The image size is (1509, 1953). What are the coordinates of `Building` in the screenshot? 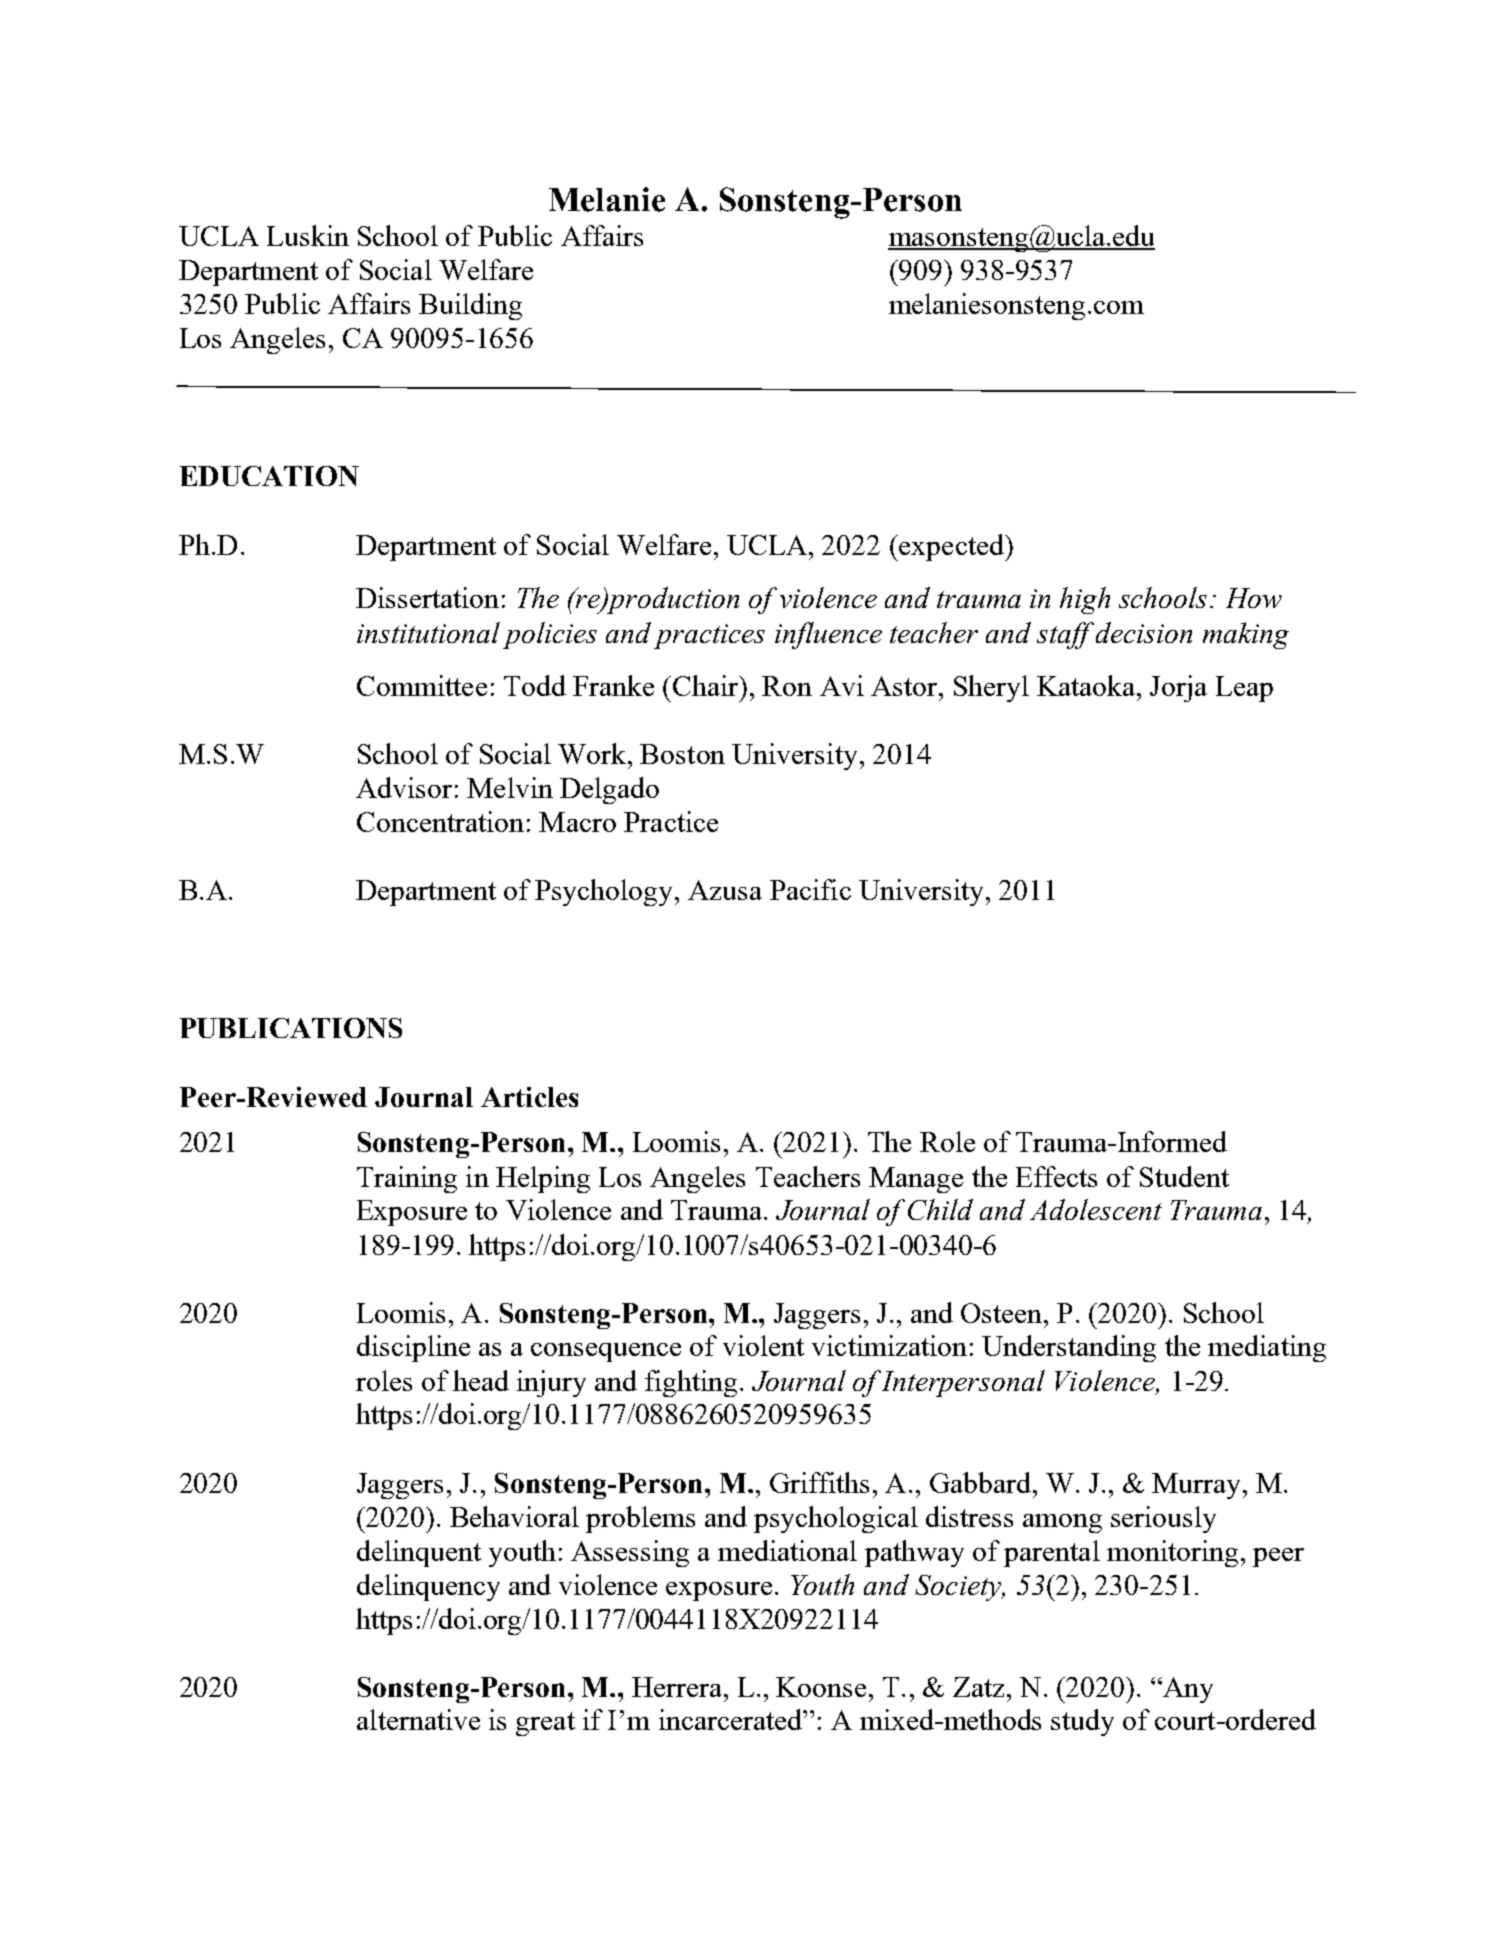 It's located at (470, 306).
